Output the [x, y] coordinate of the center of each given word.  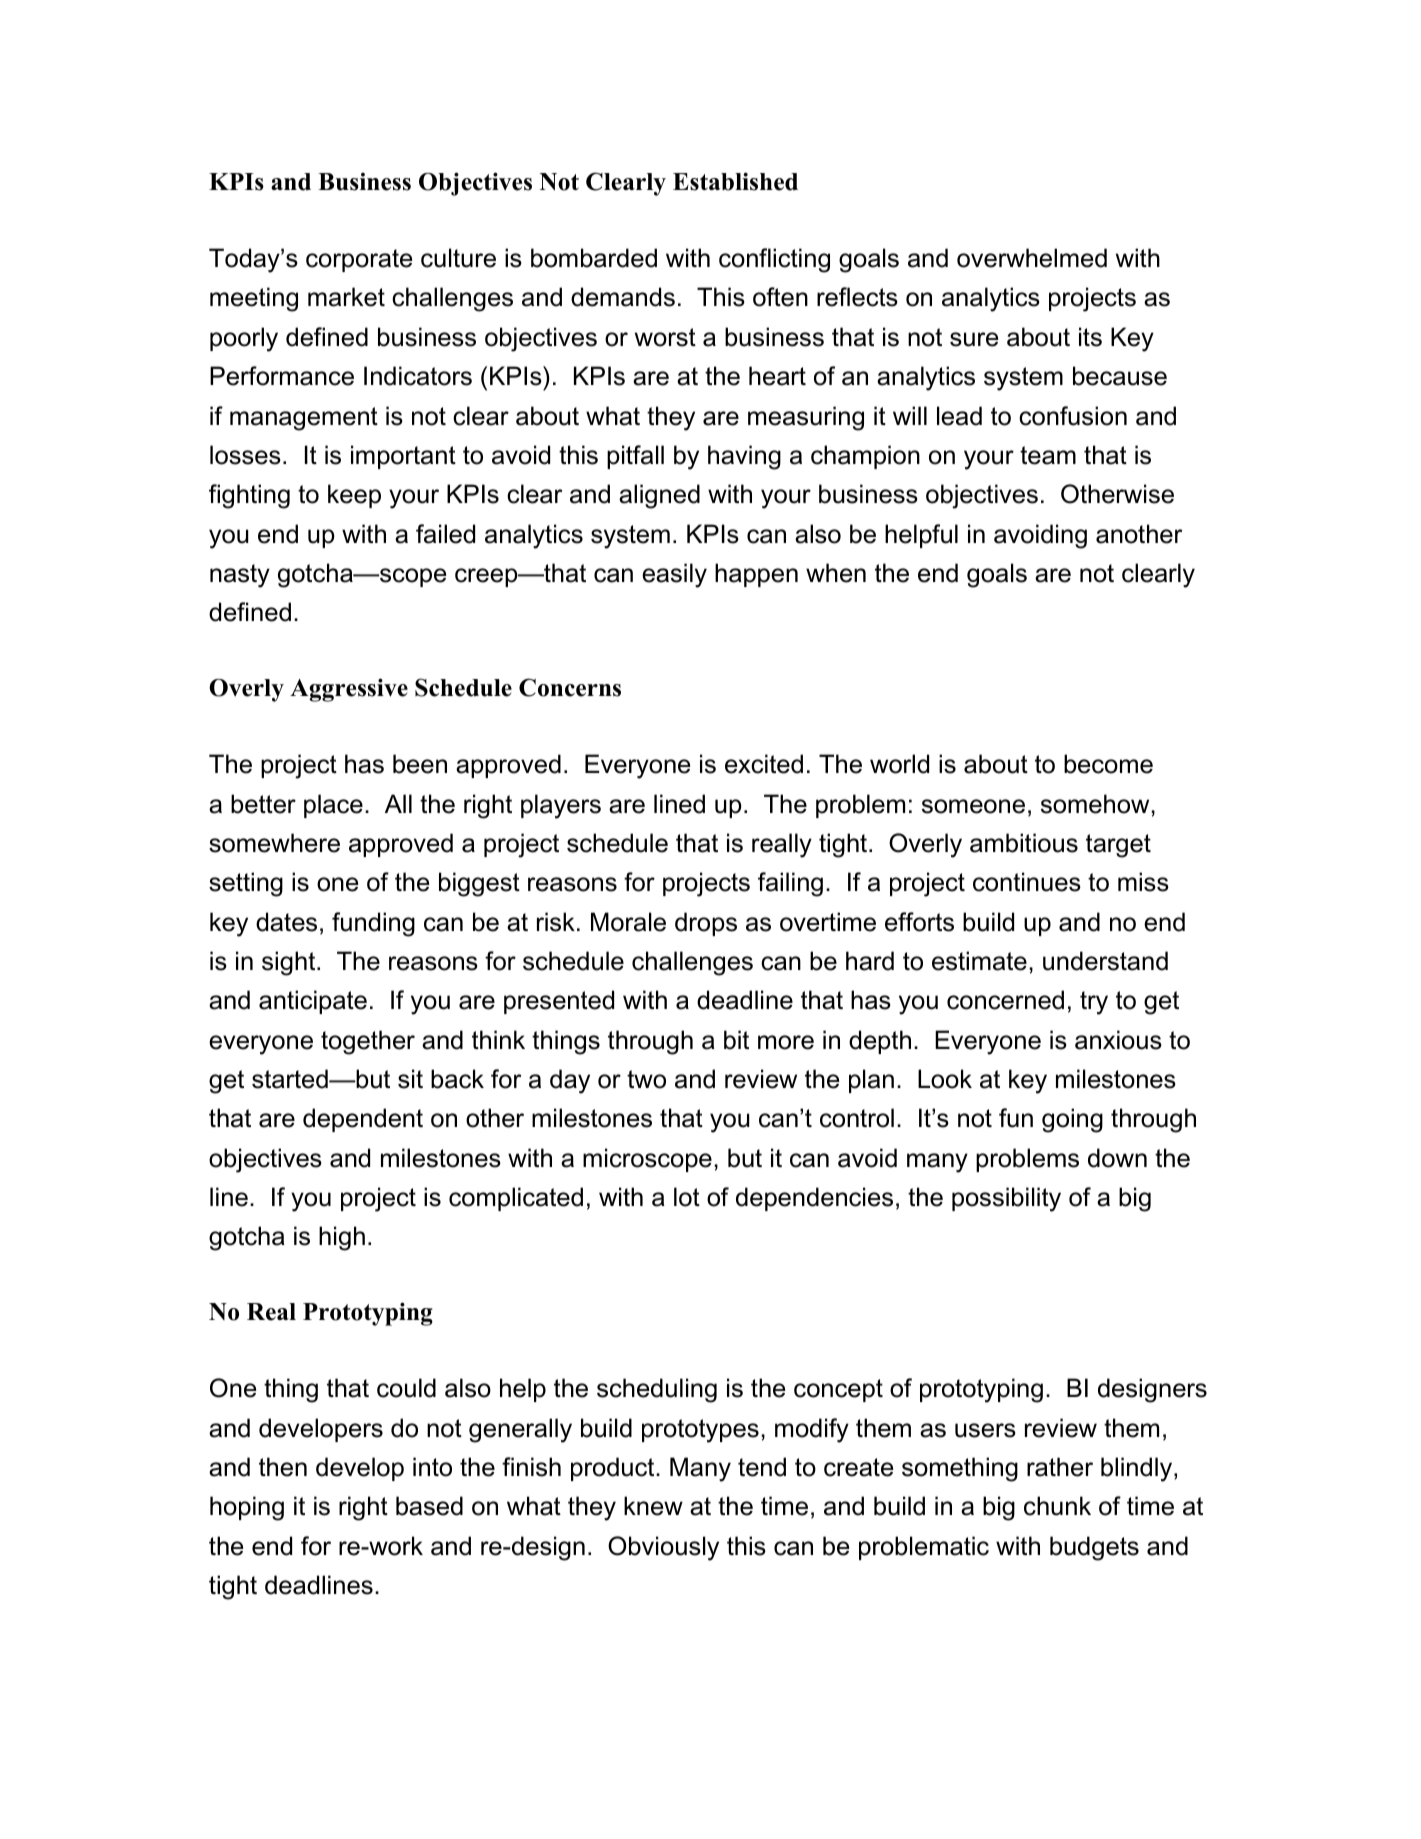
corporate [359, 260]
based [429, 1506]
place [333, 806]
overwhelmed [1032, 258]
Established [735, 181]
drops [706, 924]
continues [1027, 882]
